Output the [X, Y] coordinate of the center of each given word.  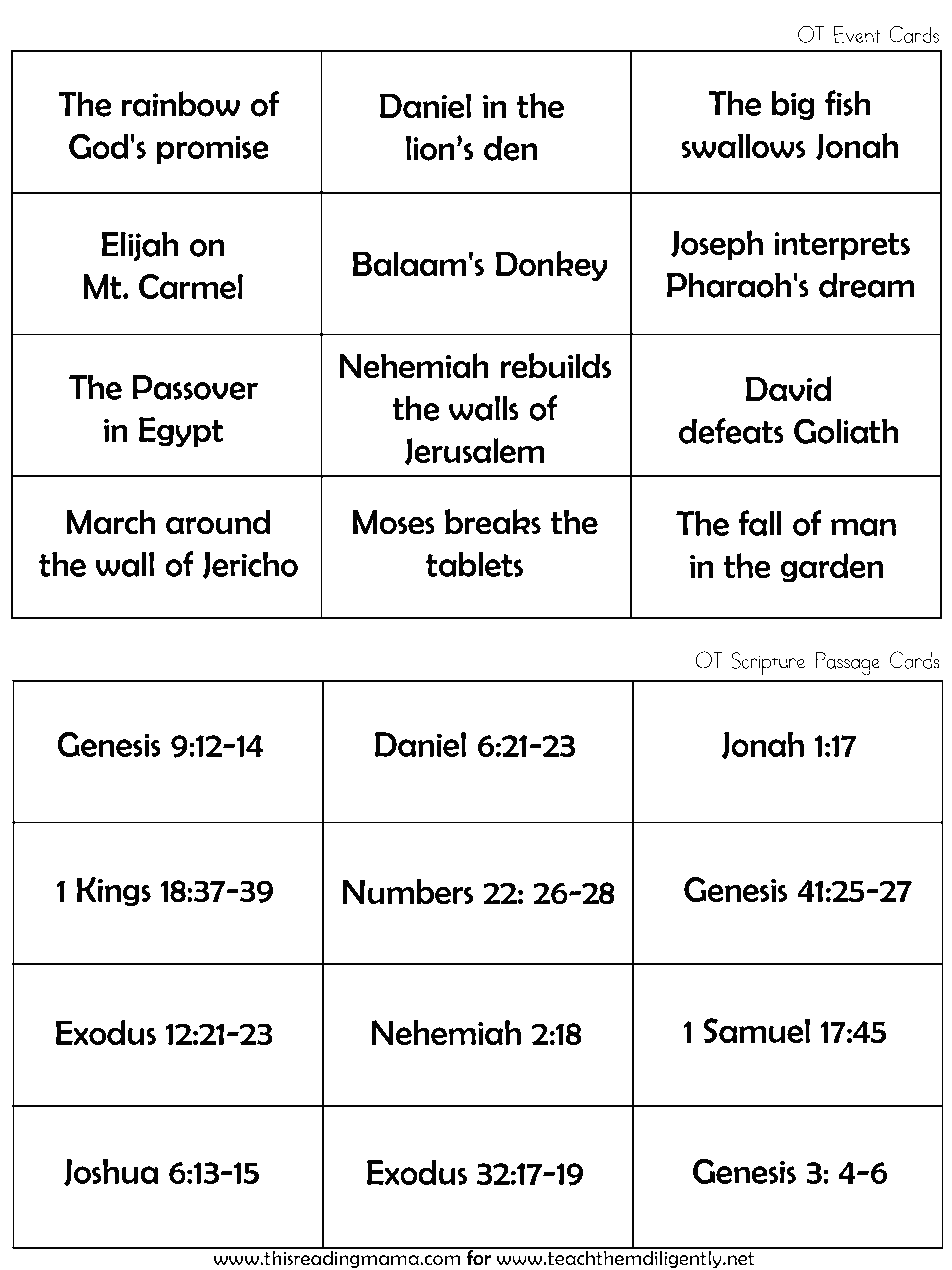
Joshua [111, 1172]
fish [847, 103]
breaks [493, 522]
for [478, 1257]
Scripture [768, 664]
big [793, 105]
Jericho [250, 565]
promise [213, 149]
